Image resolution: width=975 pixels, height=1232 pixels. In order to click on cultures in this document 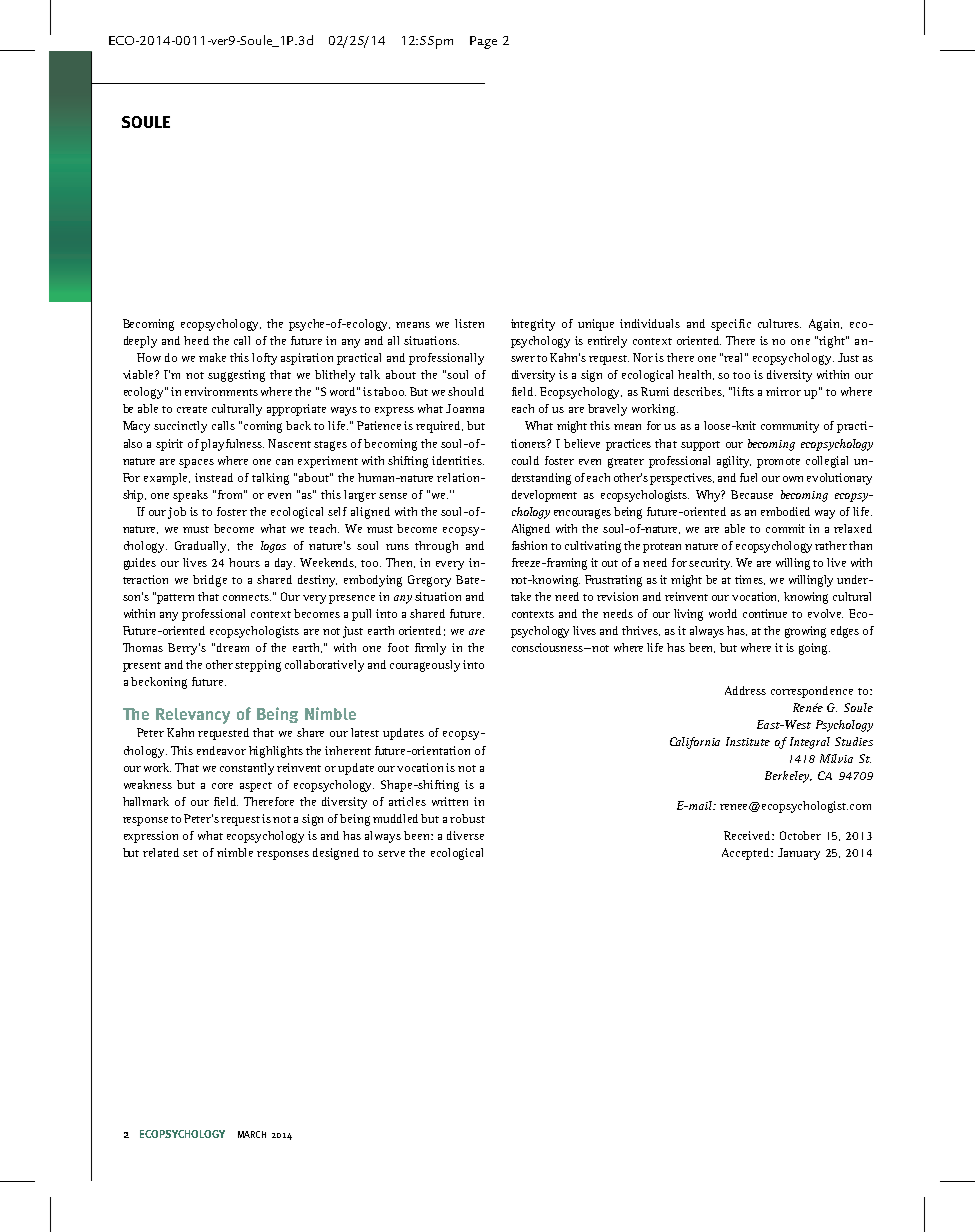, I will do `click(779, 323)`.
